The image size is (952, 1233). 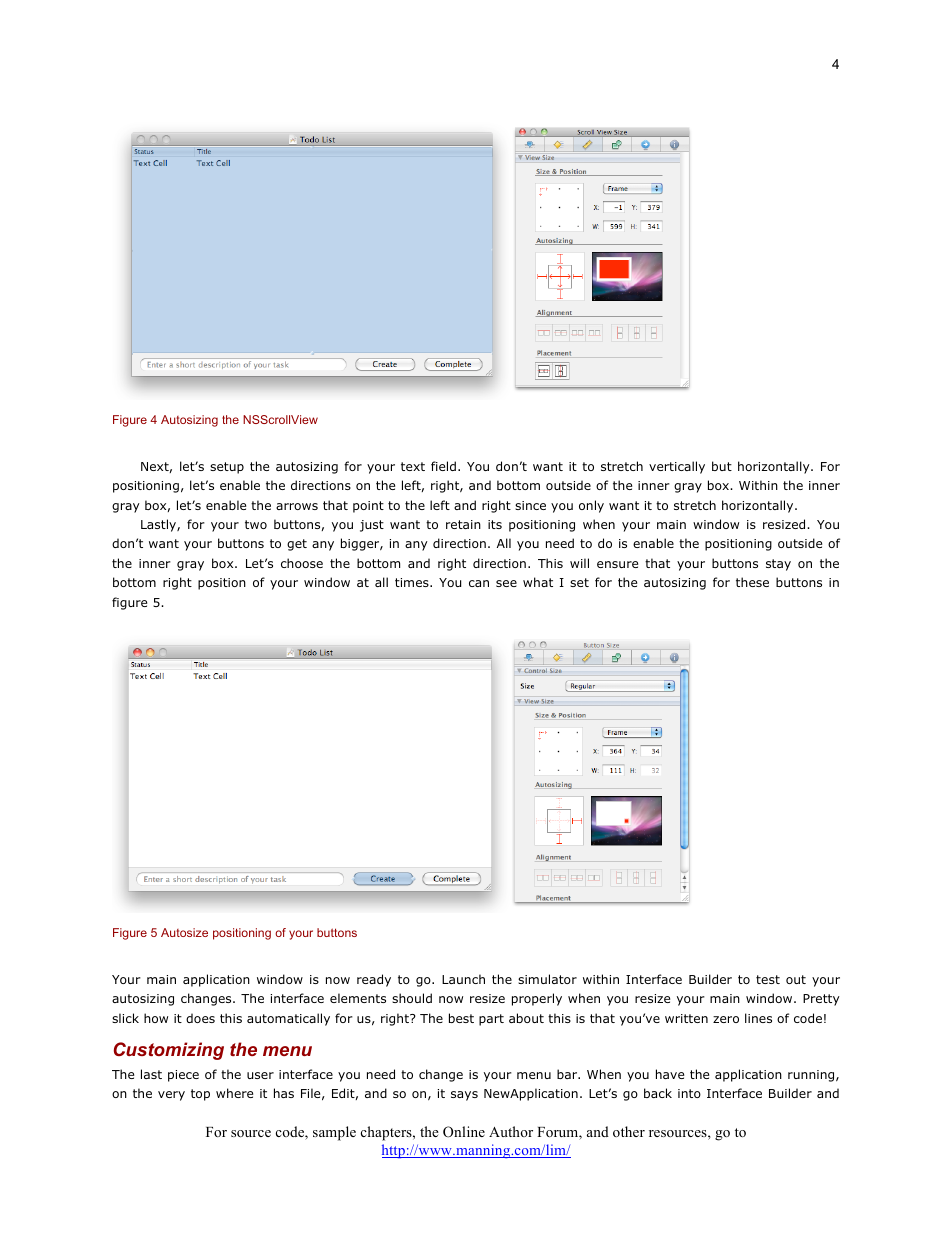 What do you see at coordinates (200, 1095) in the screenshot?
I see `top` at bounding box center [200, 1095].
